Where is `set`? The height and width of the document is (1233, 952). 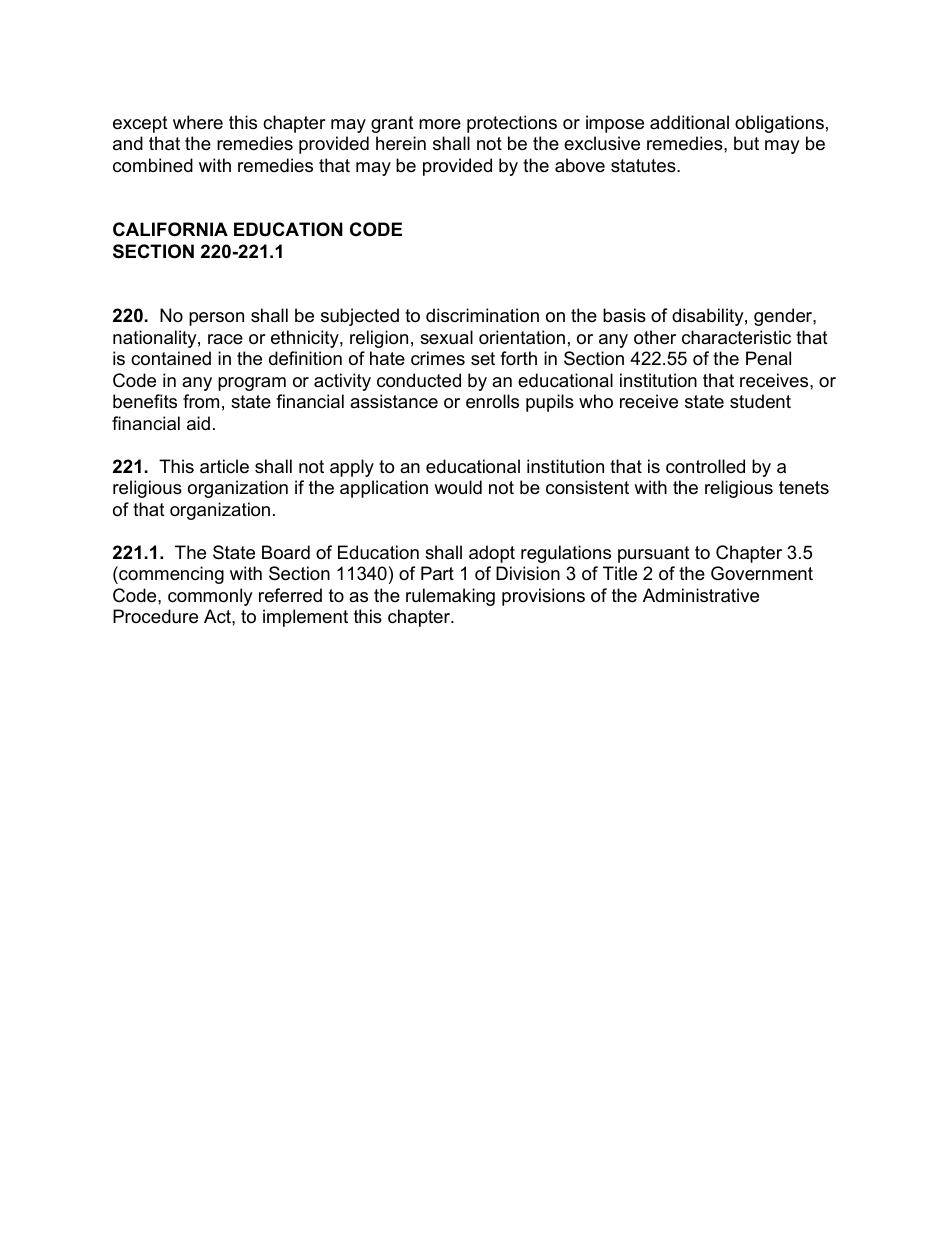 set is located at coordinates (483, 359).
